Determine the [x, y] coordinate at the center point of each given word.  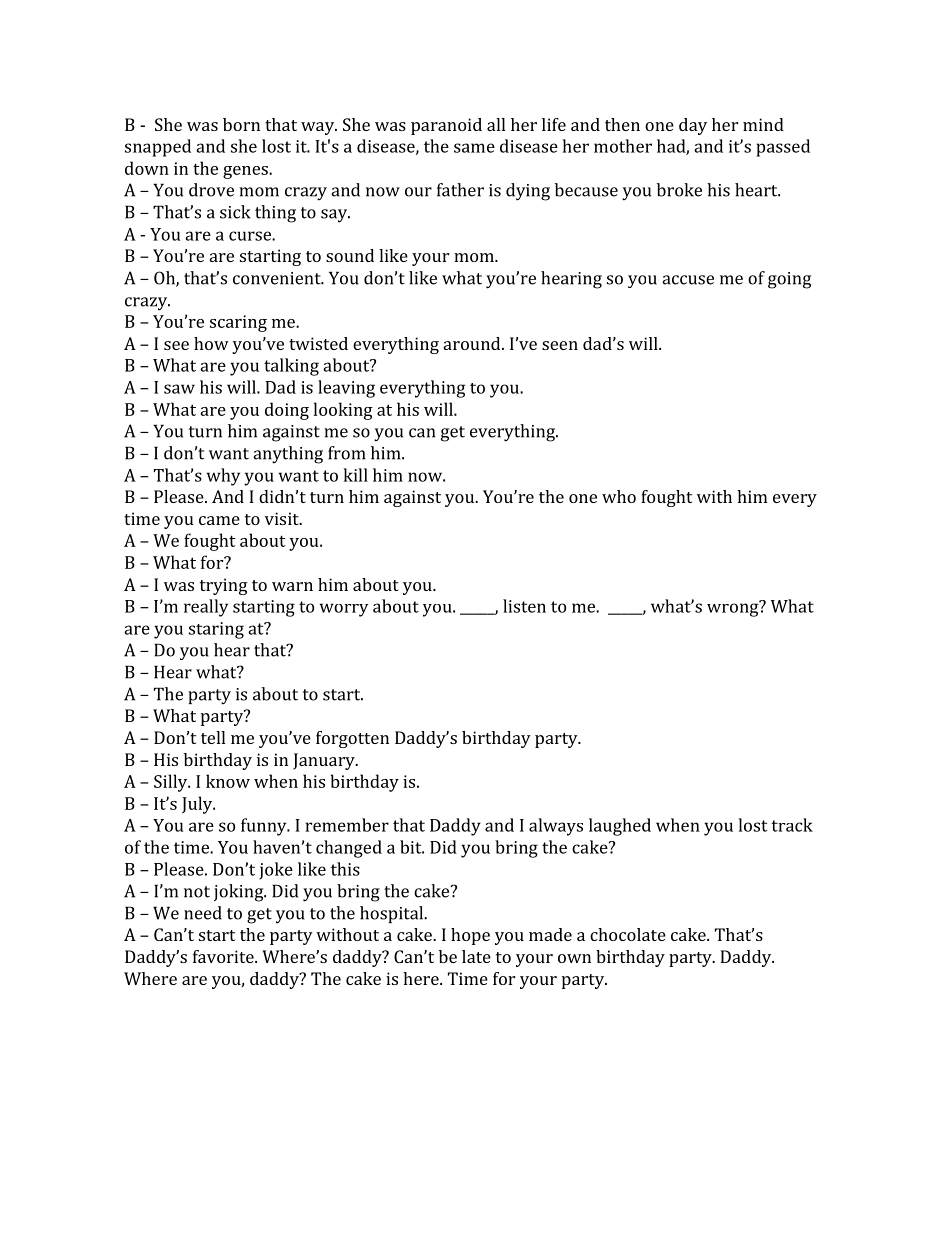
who [619, 496]
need [203, 913]
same [474, 148]
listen [524, 606]
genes [246, 172]
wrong [734, 609]
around [473, 343]
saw [179, 389]
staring [216, 630]
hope [470, 936]
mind [763, 124]
